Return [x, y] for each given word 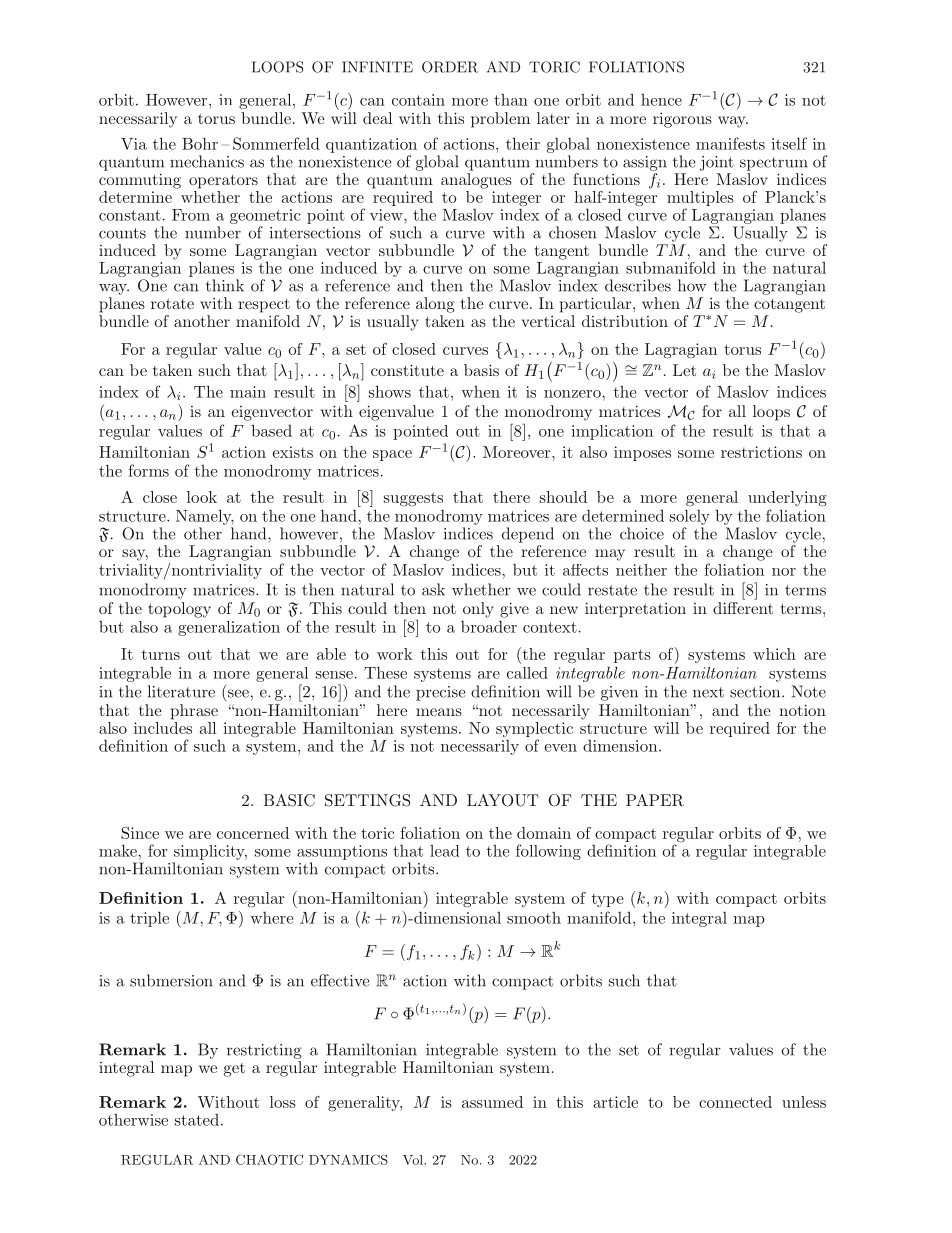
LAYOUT [503, 800]
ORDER [450, 67]
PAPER [655, 800]
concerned [253, 833]
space [392, 455]
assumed [492, 1102]
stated [197, 1120]
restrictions [761, 452]
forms [148, 470]
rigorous [682, 120]
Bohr [200, 143]
